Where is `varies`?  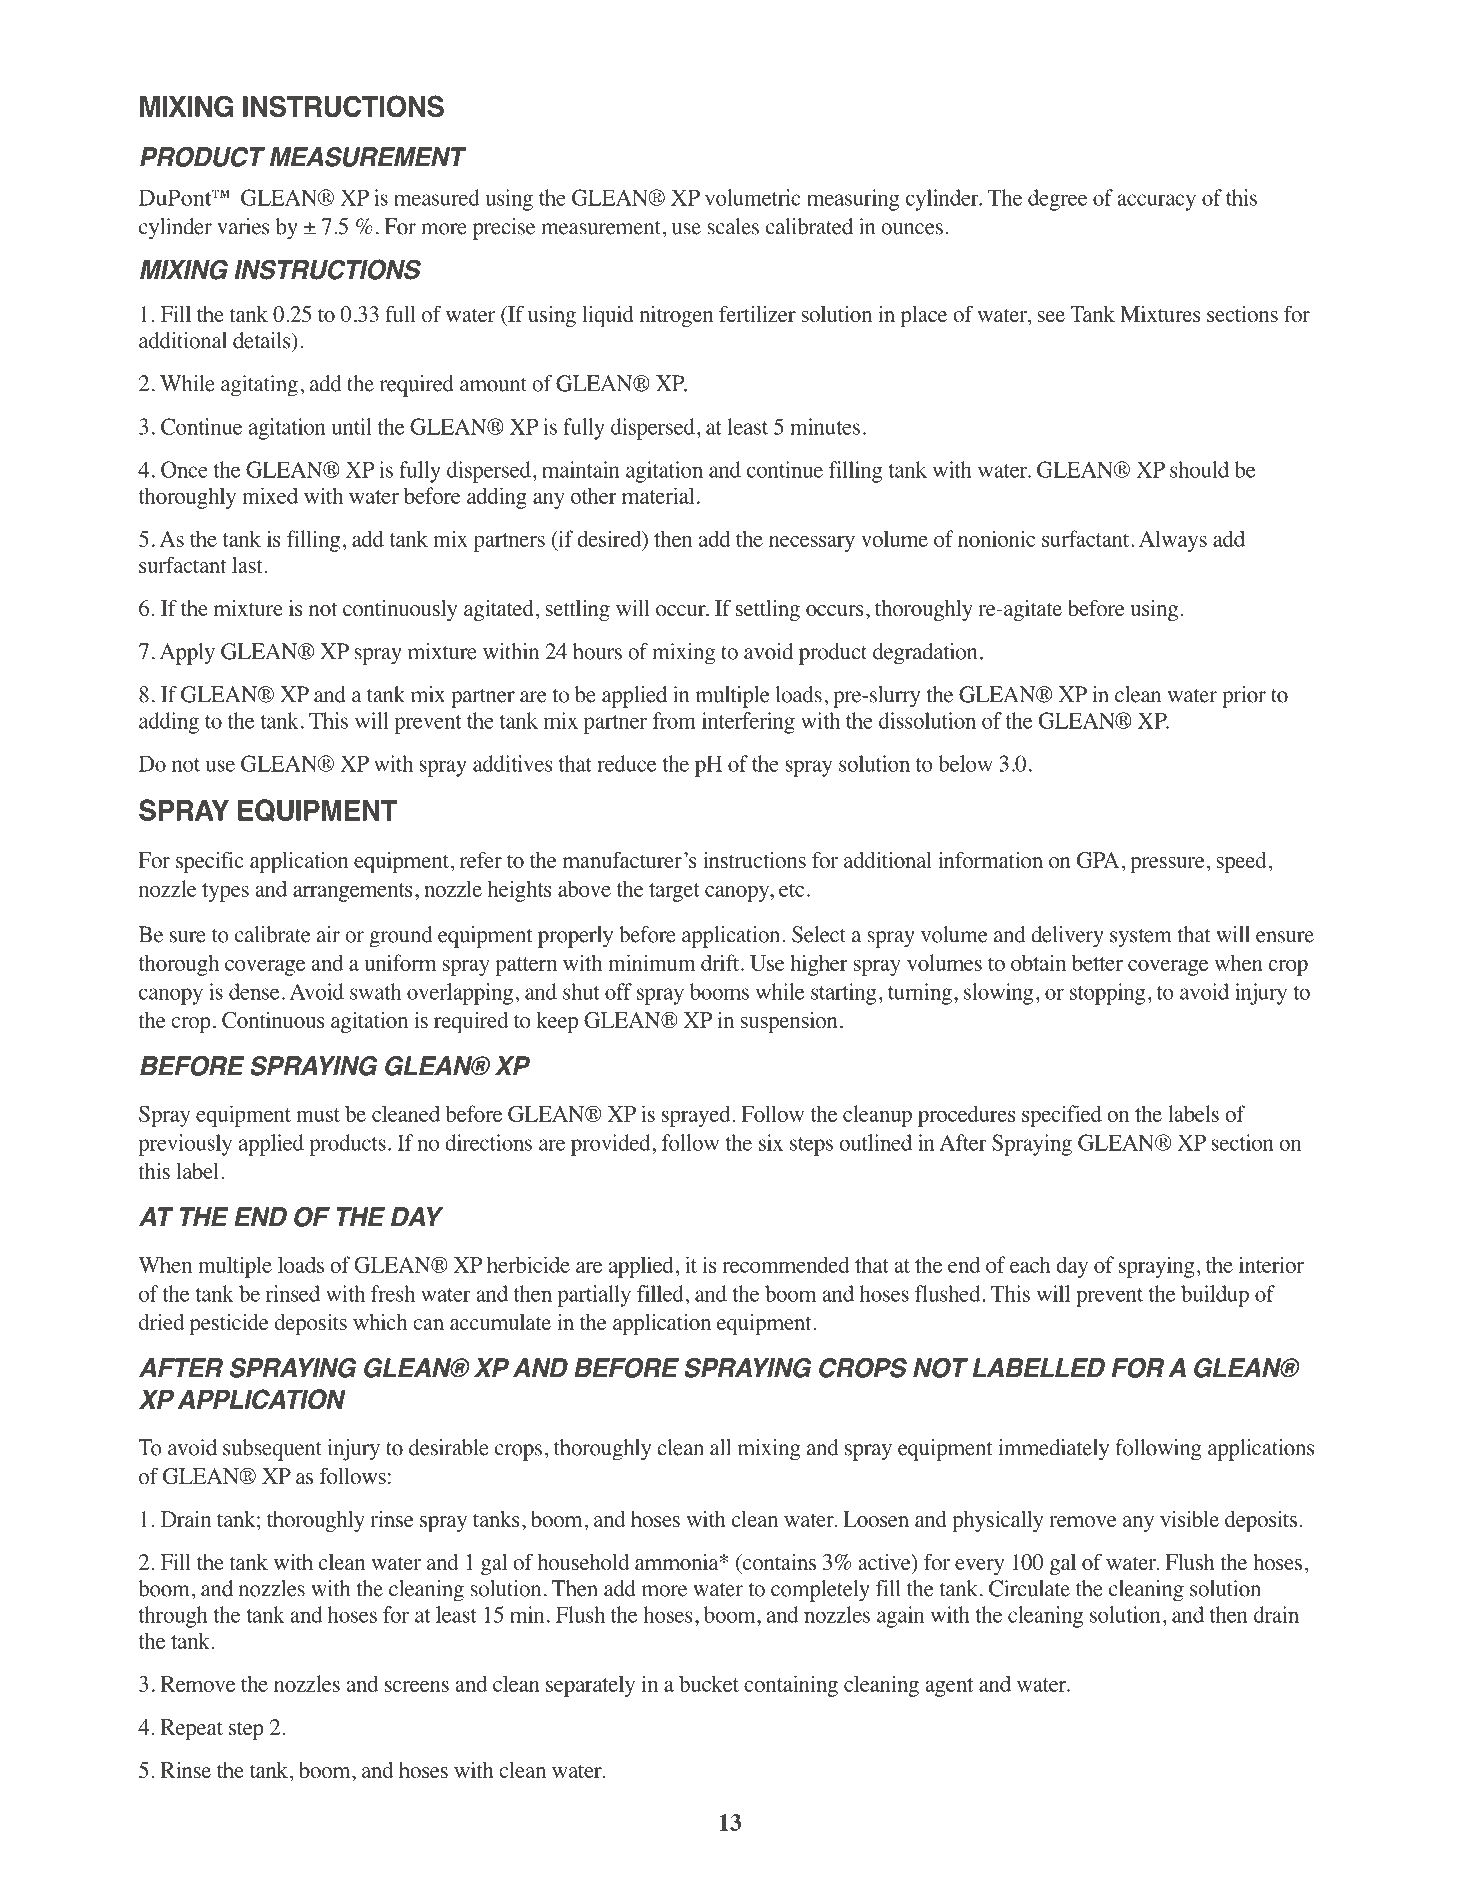 varies is located at coordinates (243, 226).
